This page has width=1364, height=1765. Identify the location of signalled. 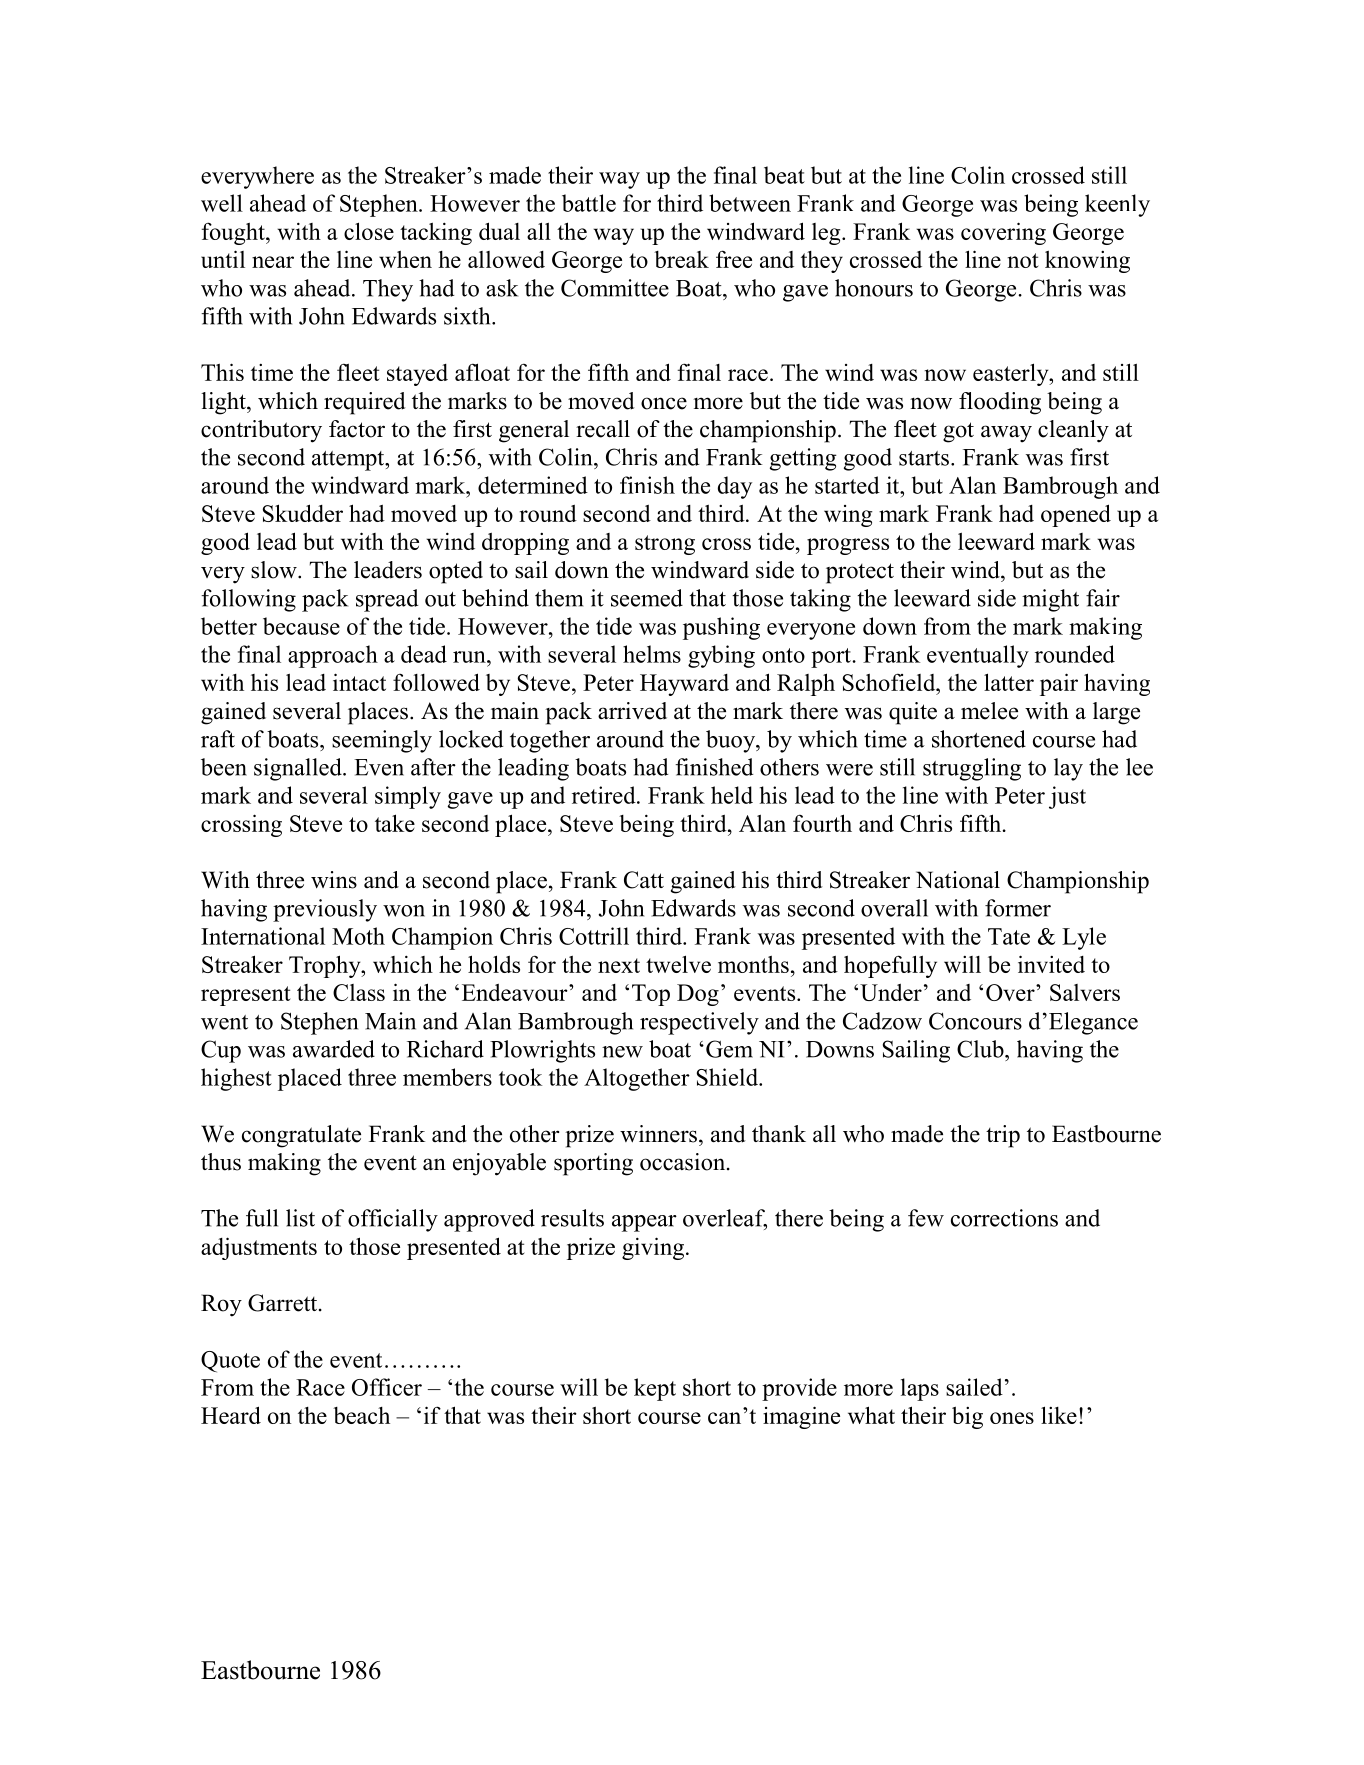
(299, 769).
